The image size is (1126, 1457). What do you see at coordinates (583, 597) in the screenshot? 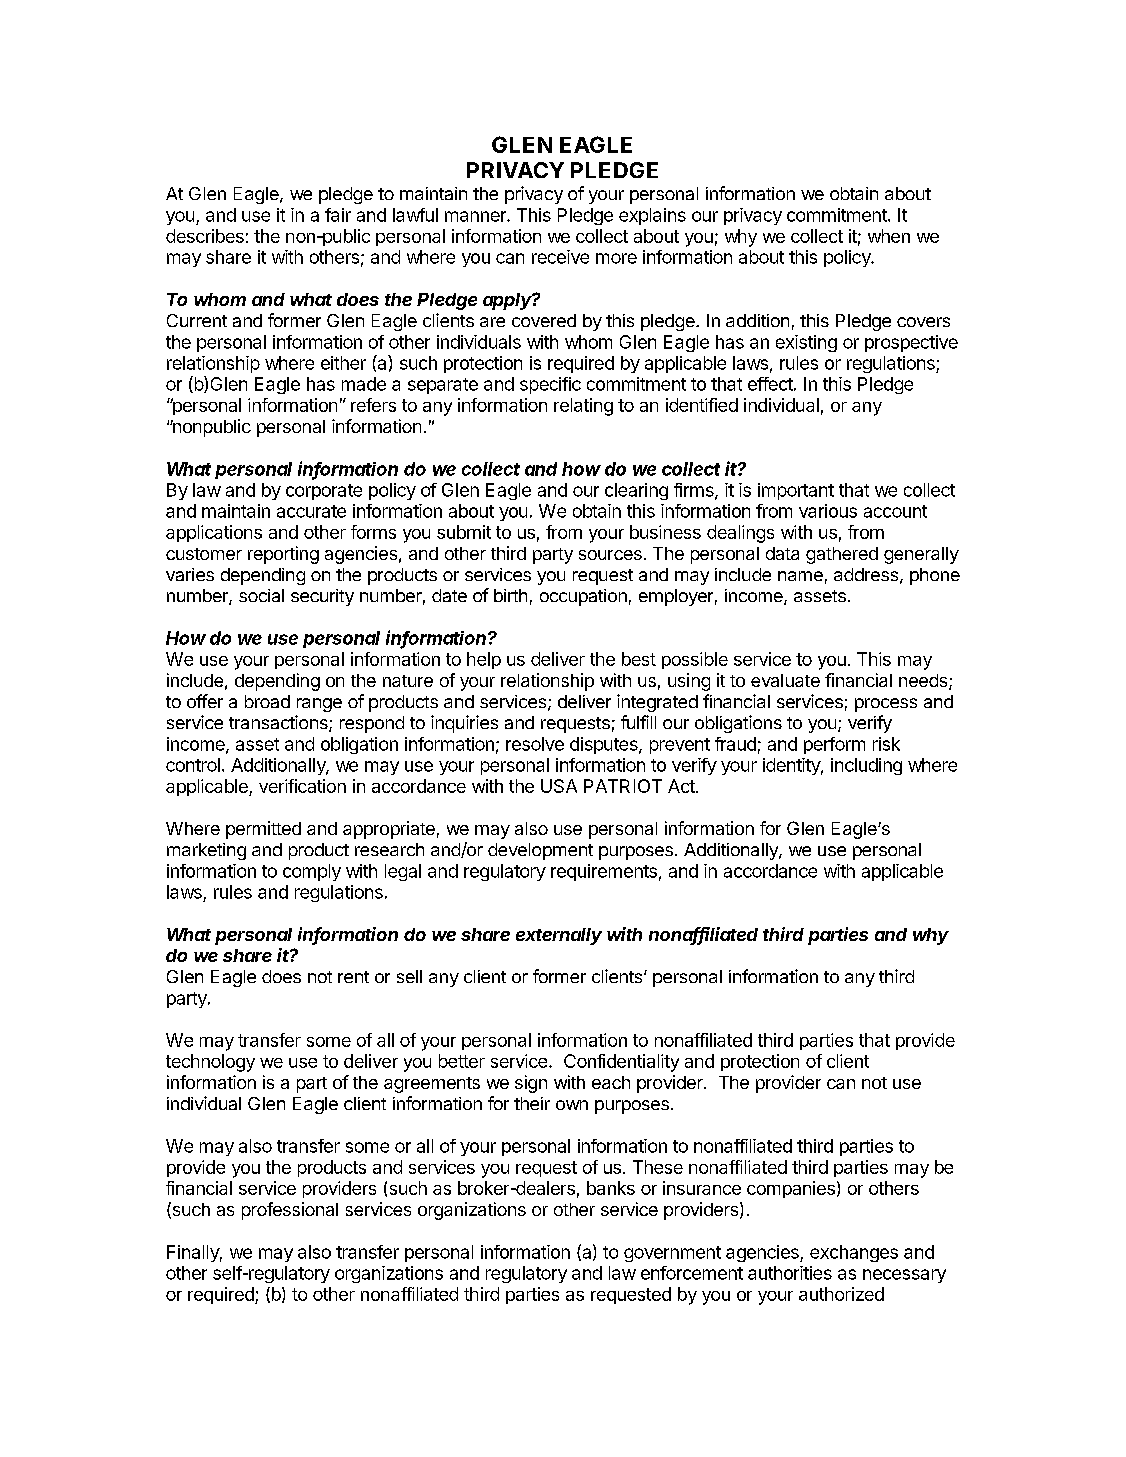
I see `occupation` at bounding box center [583, 597].
